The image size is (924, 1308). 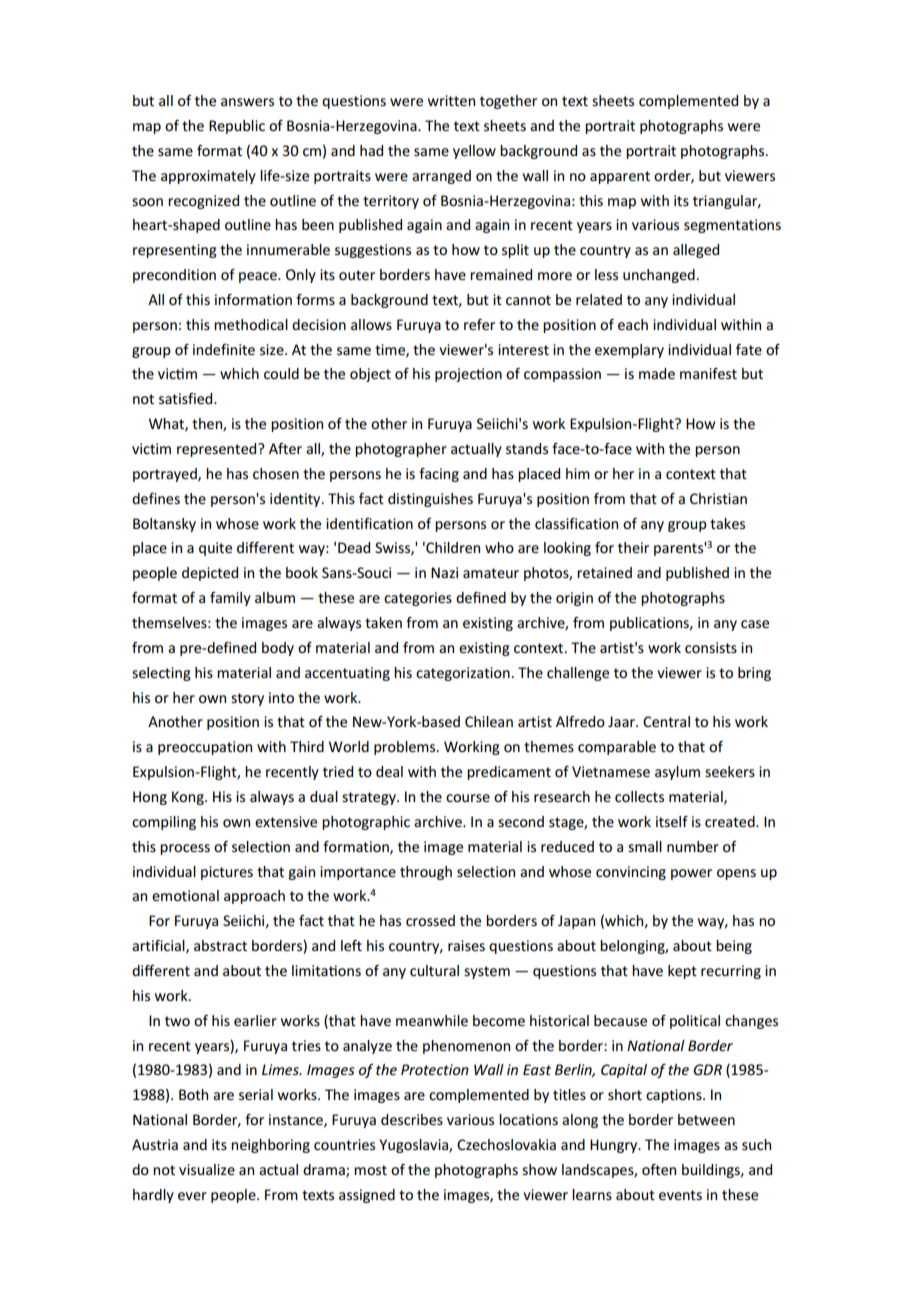 What do you see at coordinates (620, 177) in the screenshot?
I see `apparent` at bounding box center [620, 177].
